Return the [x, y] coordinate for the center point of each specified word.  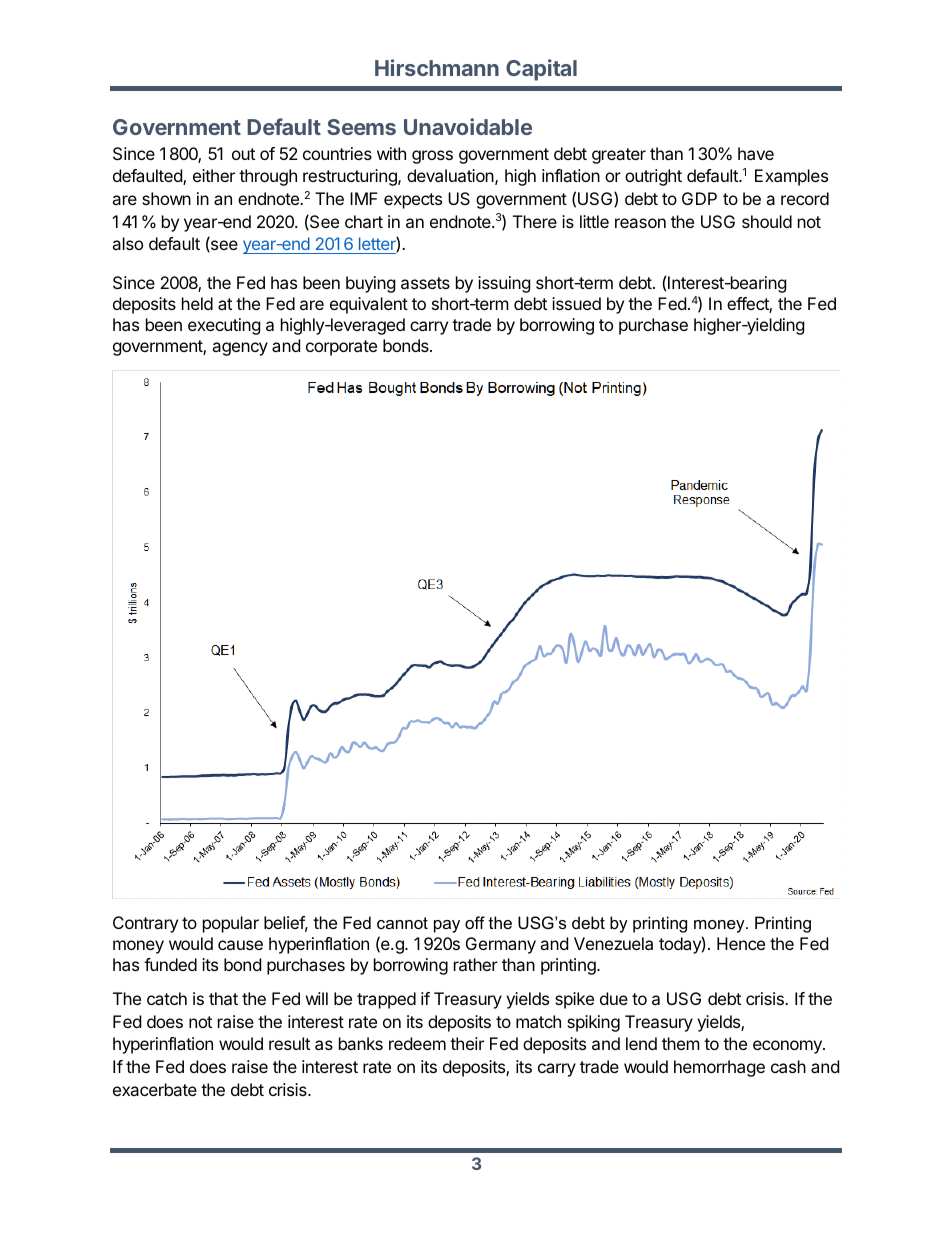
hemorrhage [719, 1068]
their [467, 1043]
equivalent [369, 305]
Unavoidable [468, 126]
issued [576, 303]
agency [240, 349]
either [214, 175]
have [756, 153]
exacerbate [155, 1089]
